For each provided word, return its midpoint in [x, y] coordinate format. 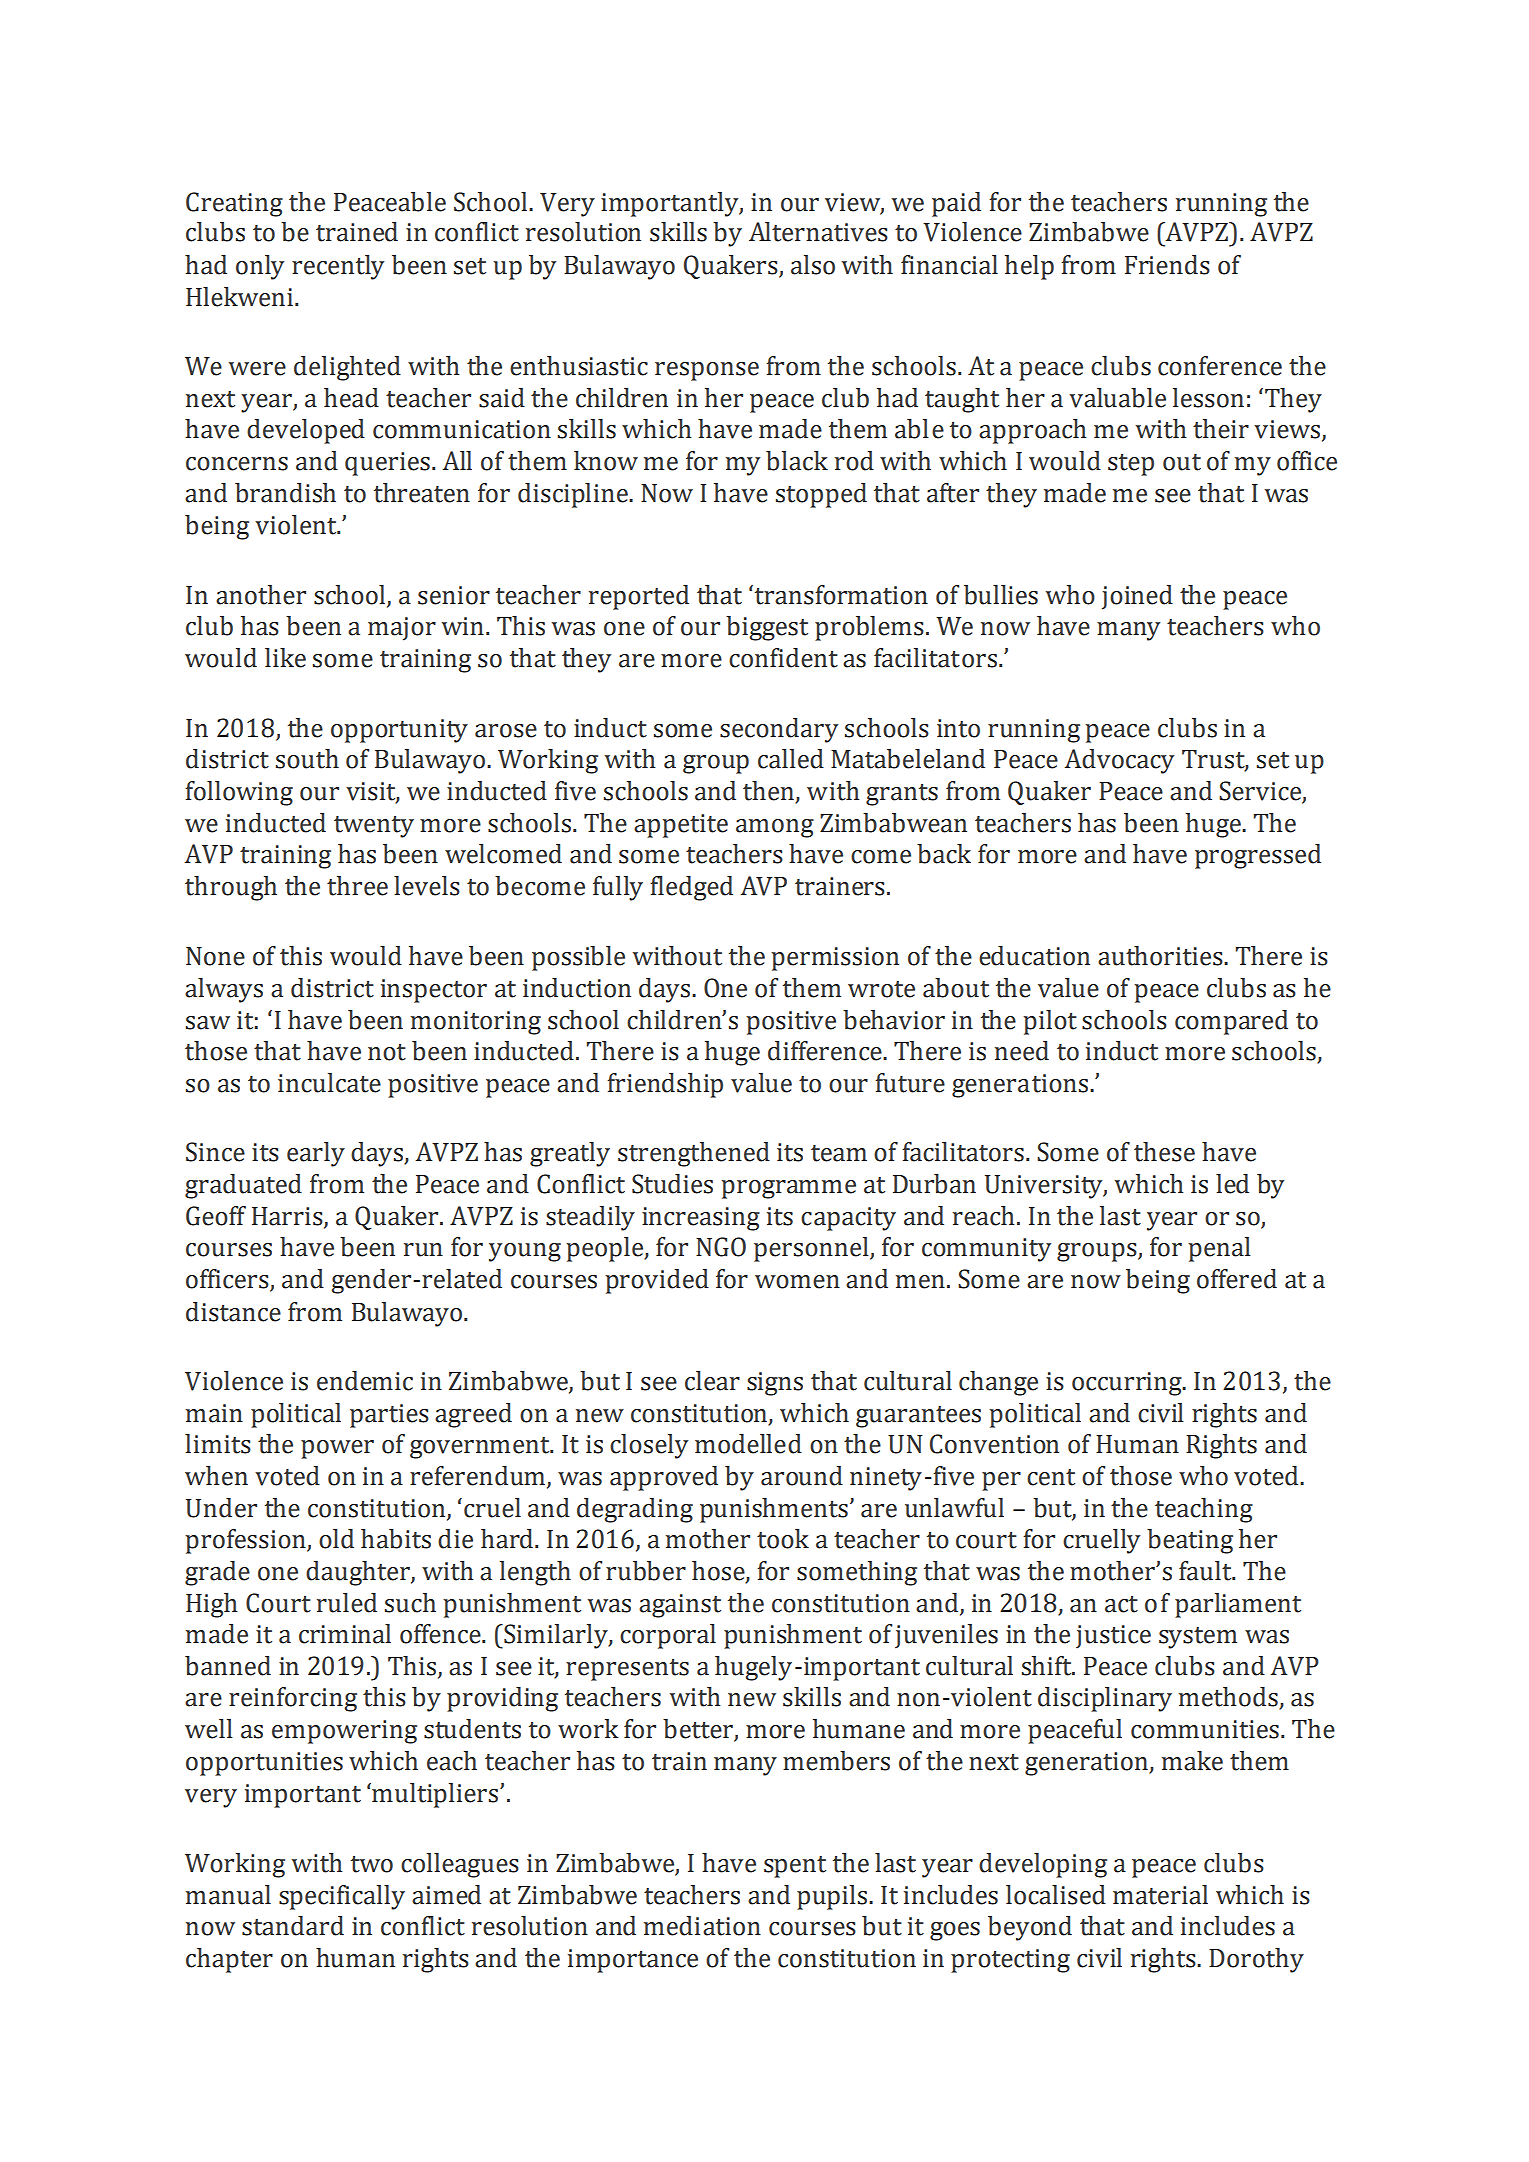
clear [712, 1381]
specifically [342, 1897]
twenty [374, 827]
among [775, 828]
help [1029, 267]
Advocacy [1119, 761]
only [260, 267]
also [813, 265]
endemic [365, 1381]
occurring [1128, 1384]
